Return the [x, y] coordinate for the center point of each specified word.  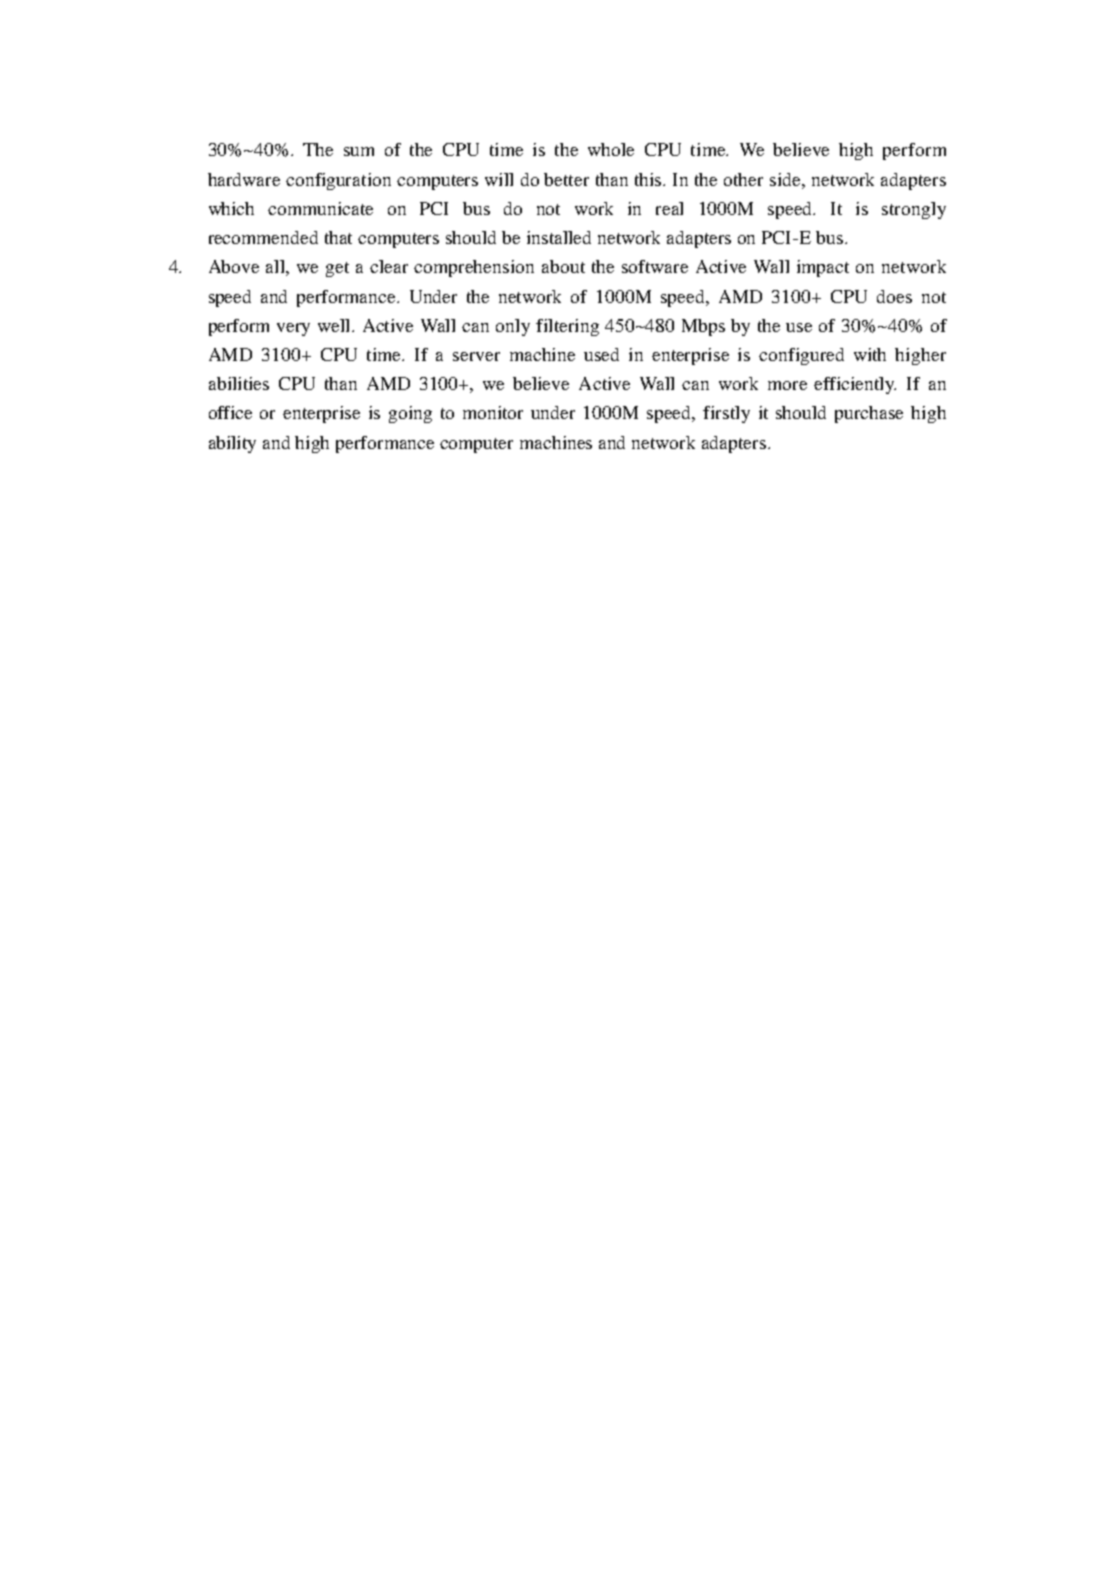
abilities [239, 383]
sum [359, 151]
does [894, 296]
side [786, 179]
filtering [567, 327]
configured [801, 356]
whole [611, 149]
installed [559, 237]
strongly [914, 210]
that [338, 237]
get [337, 269]
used [601, 354]
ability [232, 444]
